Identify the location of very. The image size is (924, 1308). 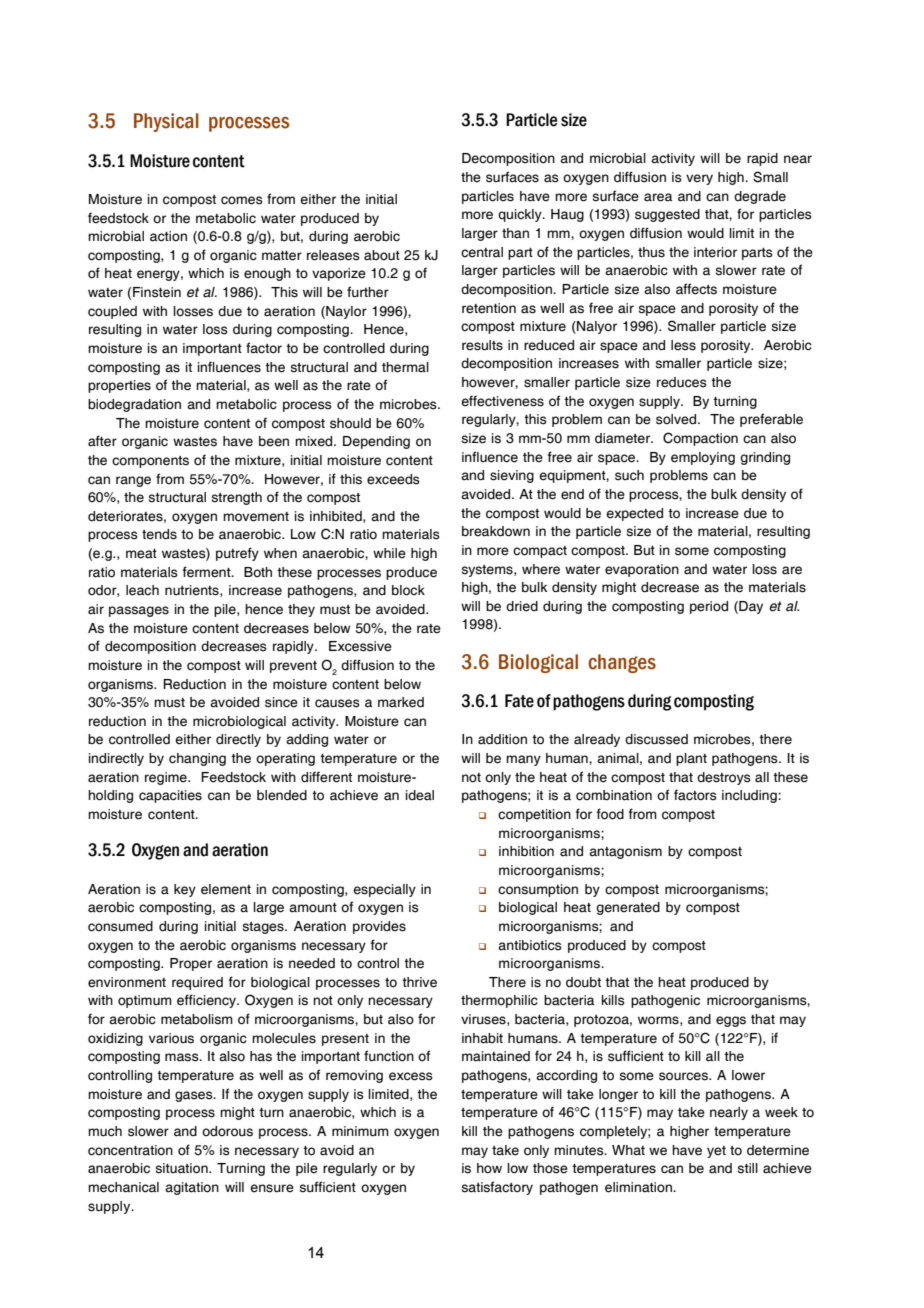
(699, 179).
